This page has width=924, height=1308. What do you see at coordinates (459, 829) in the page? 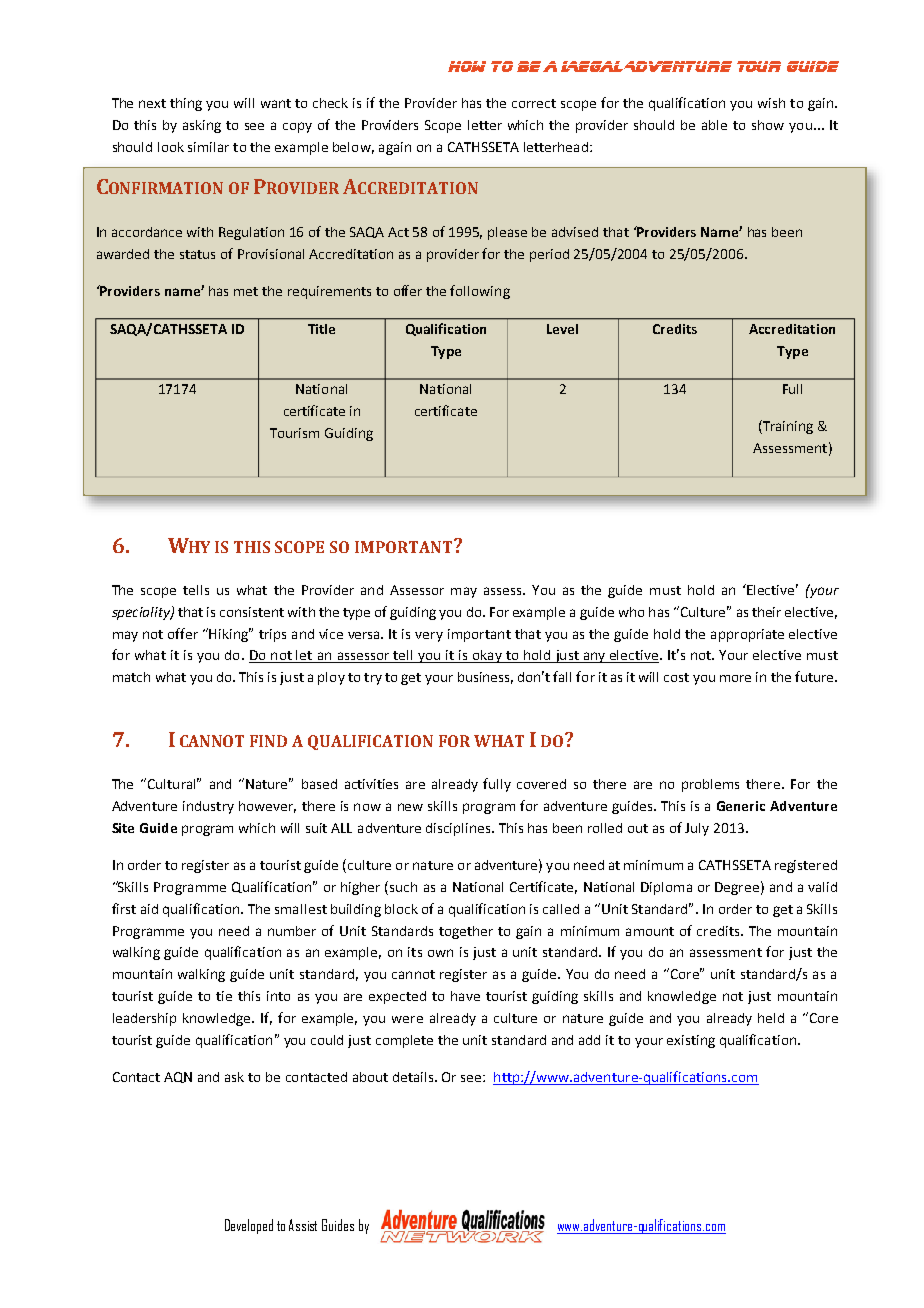
I see `disciplines` at bounding box center [459, 829].
